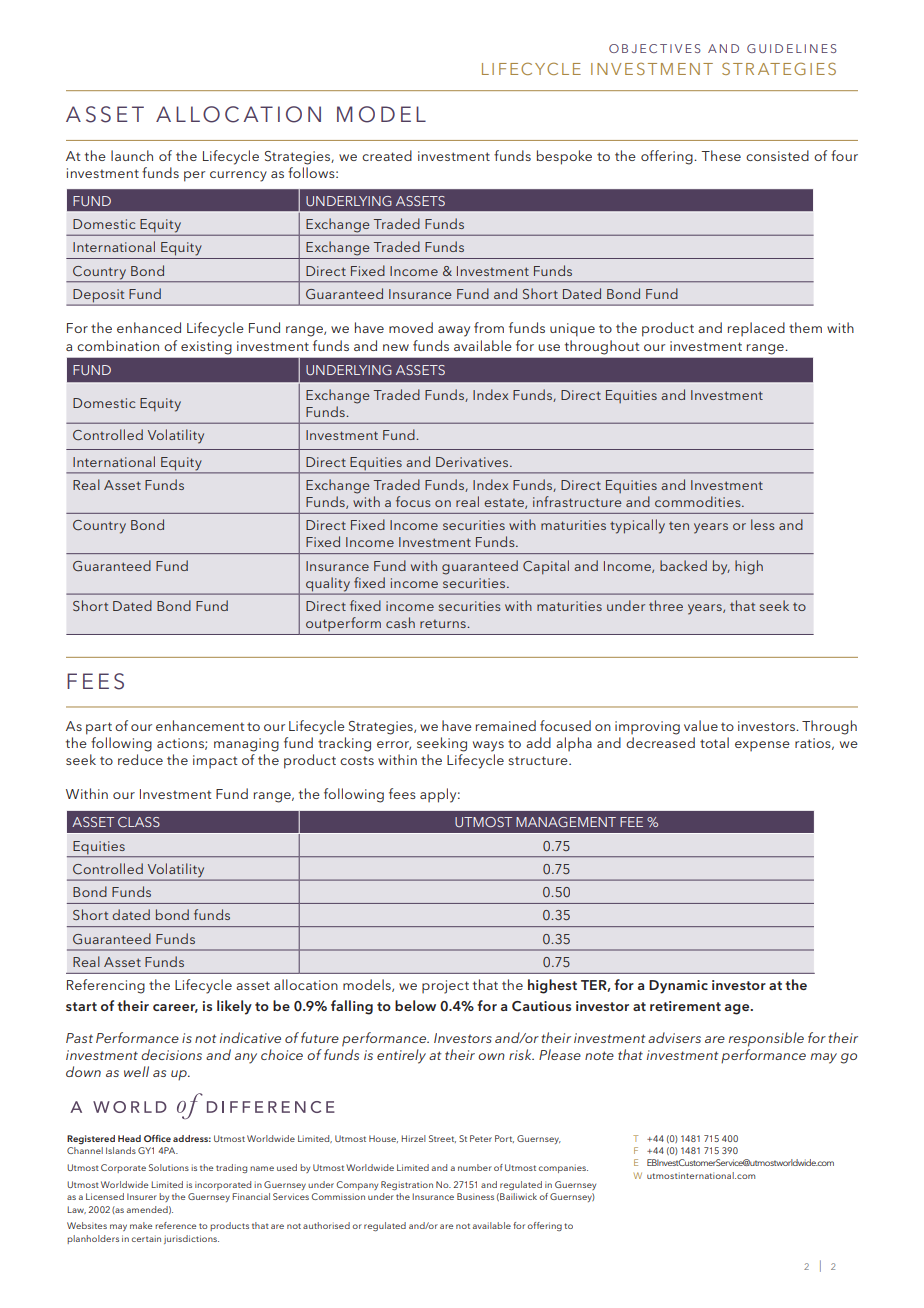 Image resolution: width=924 pixels, height=1308 pixels. I want to click on launch, so click(132, 155).
